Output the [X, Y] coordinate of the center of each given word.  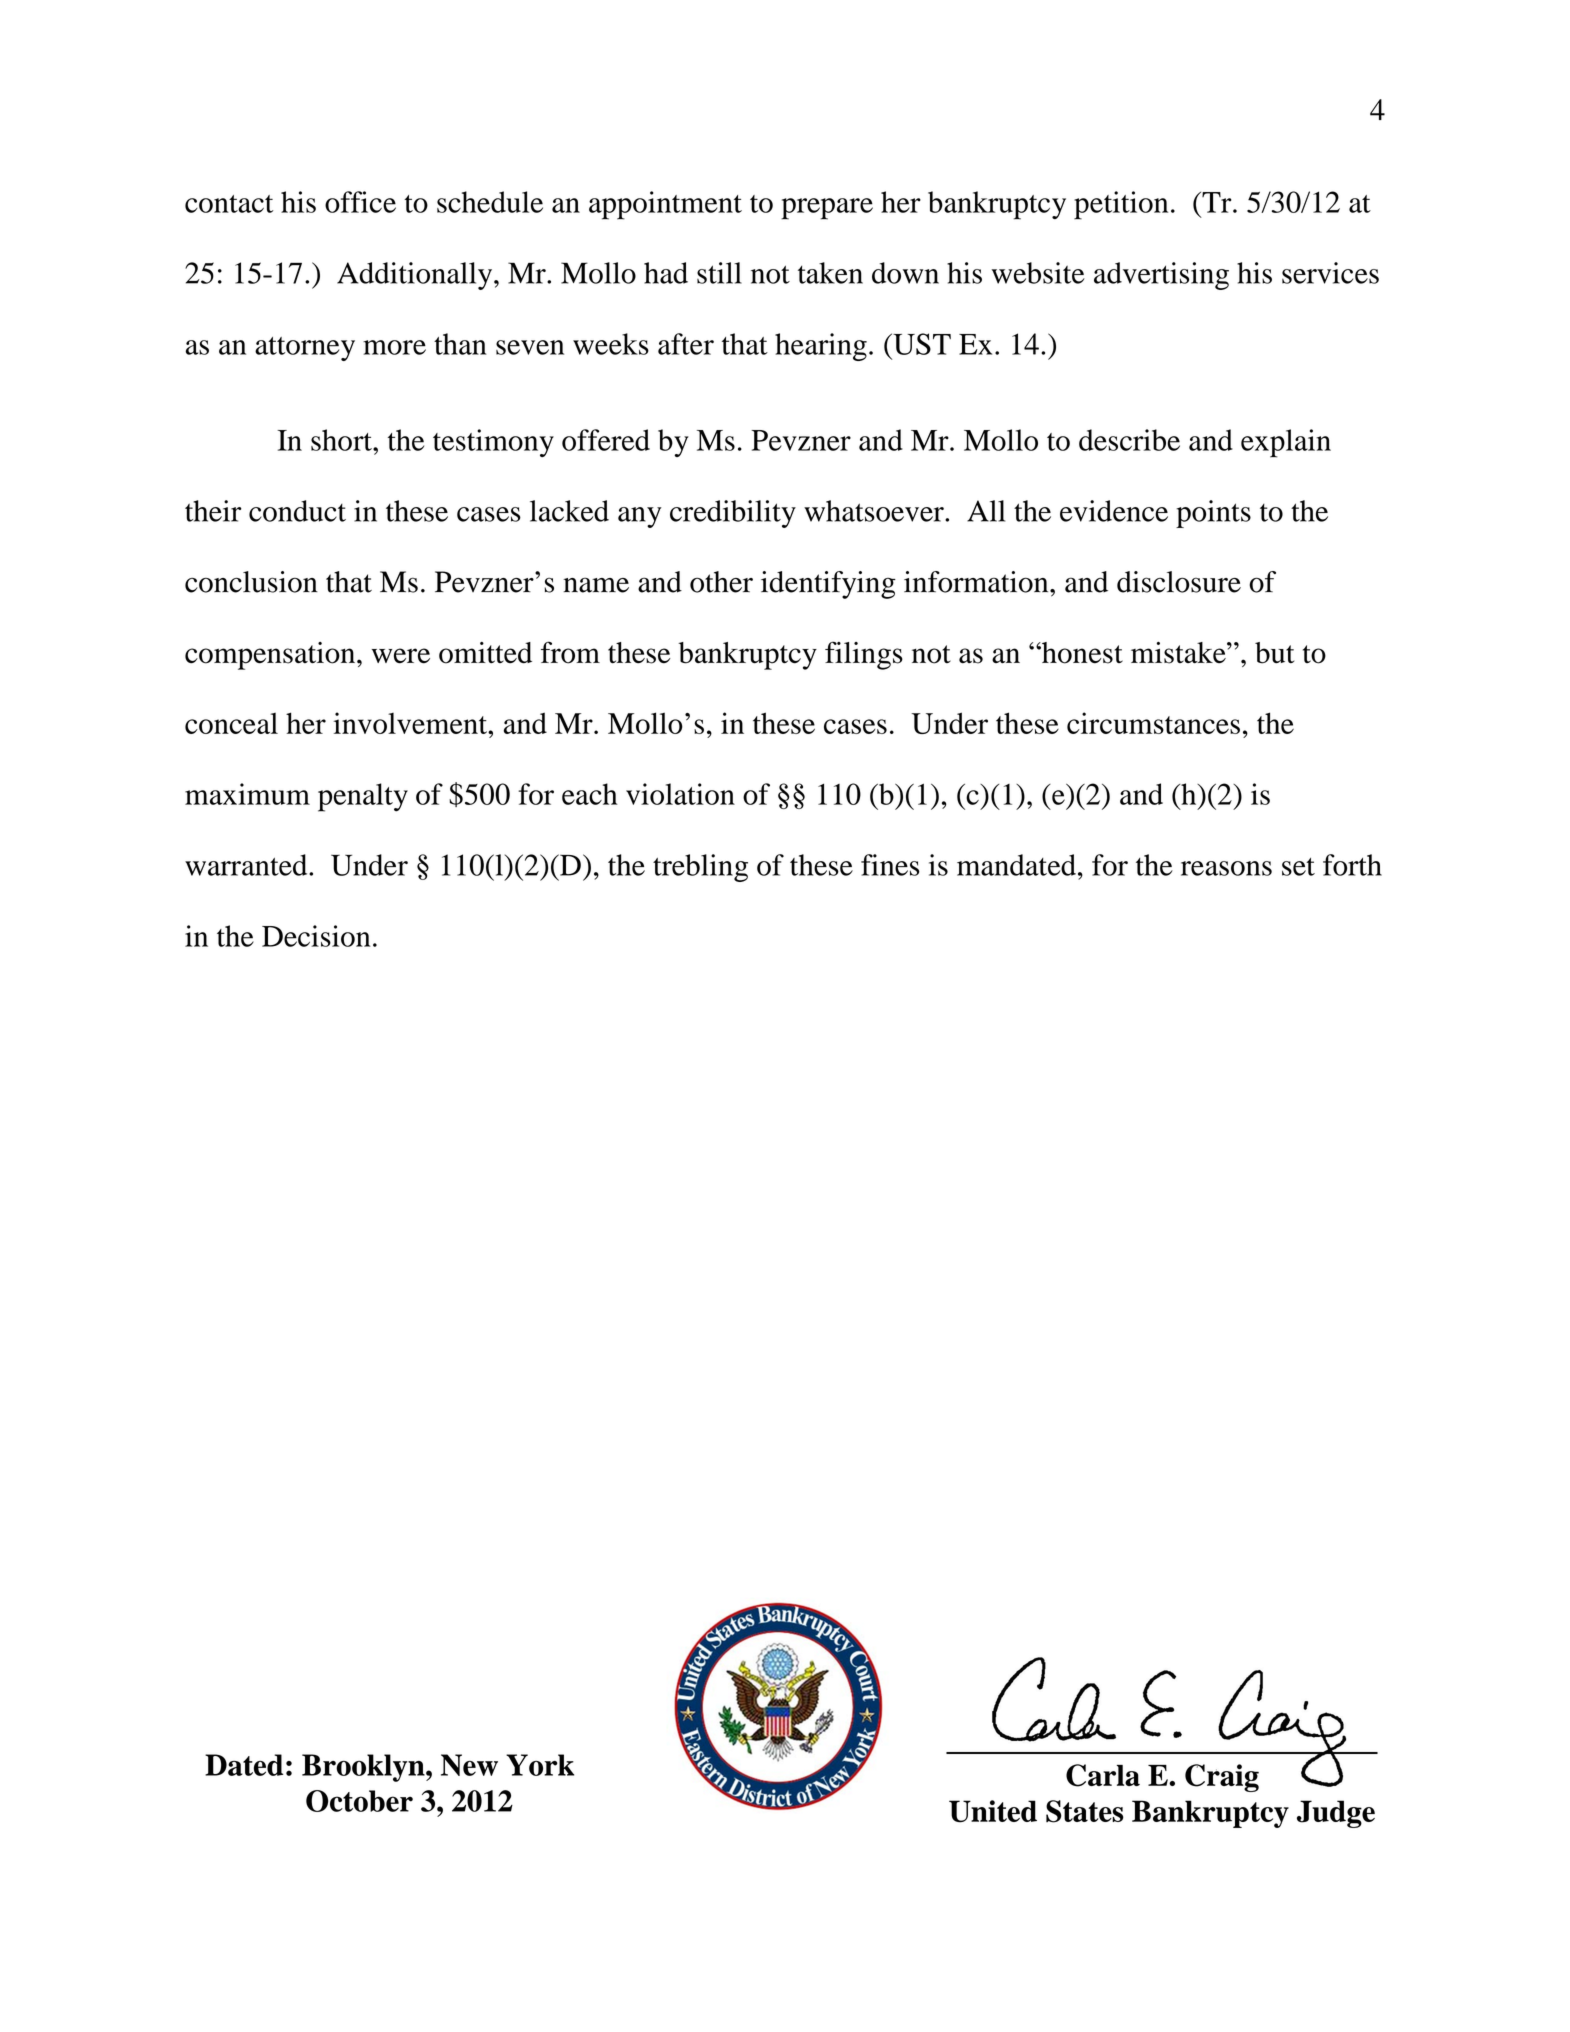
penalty [363, 797]
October [359, 1801]
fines [890, 865]
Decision [316, 936]
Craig [1222, 1778]
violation [680, 794]
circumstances [1153, 723]
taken [830, 273]
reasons [1226, 868]
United [993, 1811]
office [360, 202]
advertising [1161, 276]
